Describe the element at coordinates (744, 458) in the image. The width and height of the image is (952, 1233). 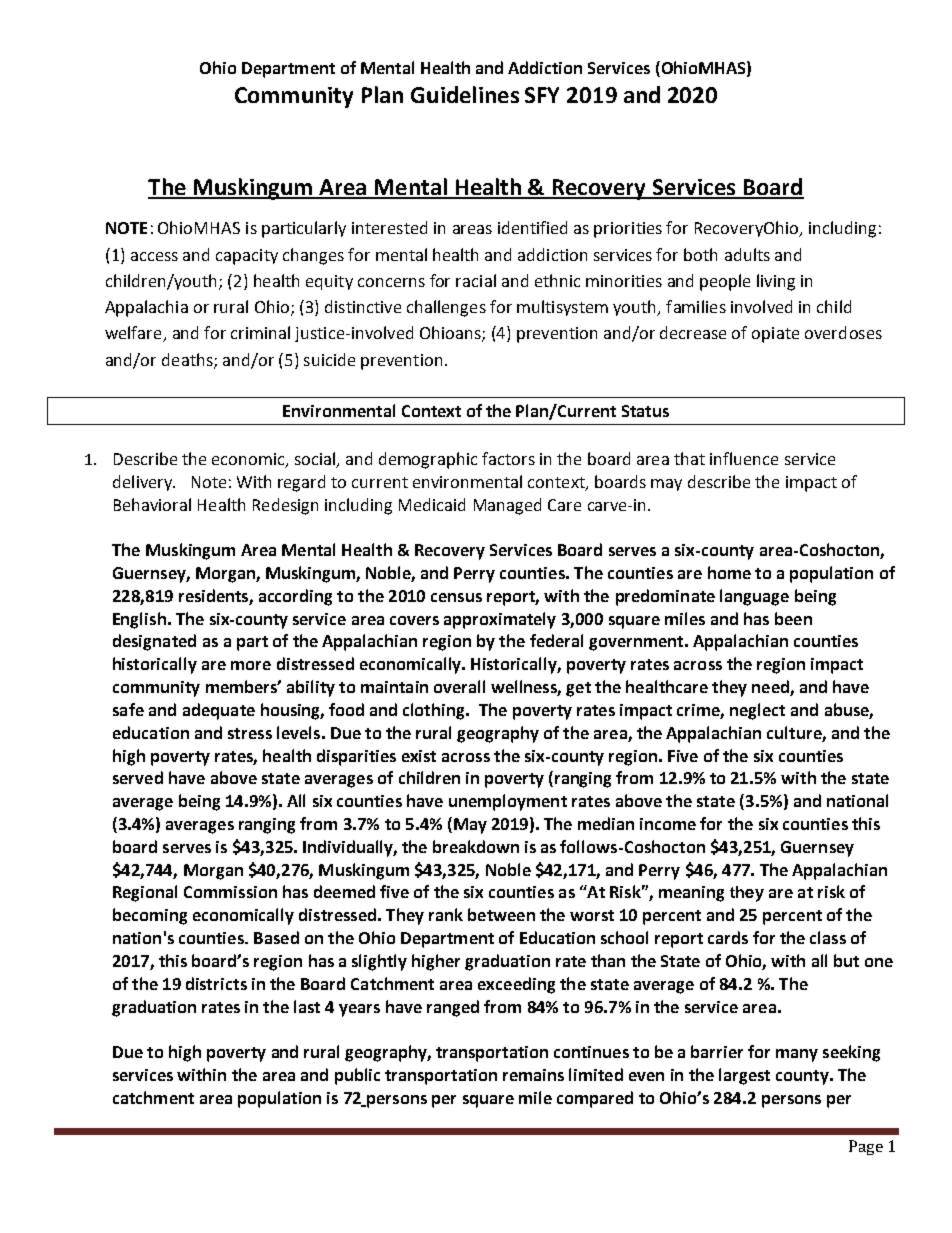
I see `influence` at that location.
